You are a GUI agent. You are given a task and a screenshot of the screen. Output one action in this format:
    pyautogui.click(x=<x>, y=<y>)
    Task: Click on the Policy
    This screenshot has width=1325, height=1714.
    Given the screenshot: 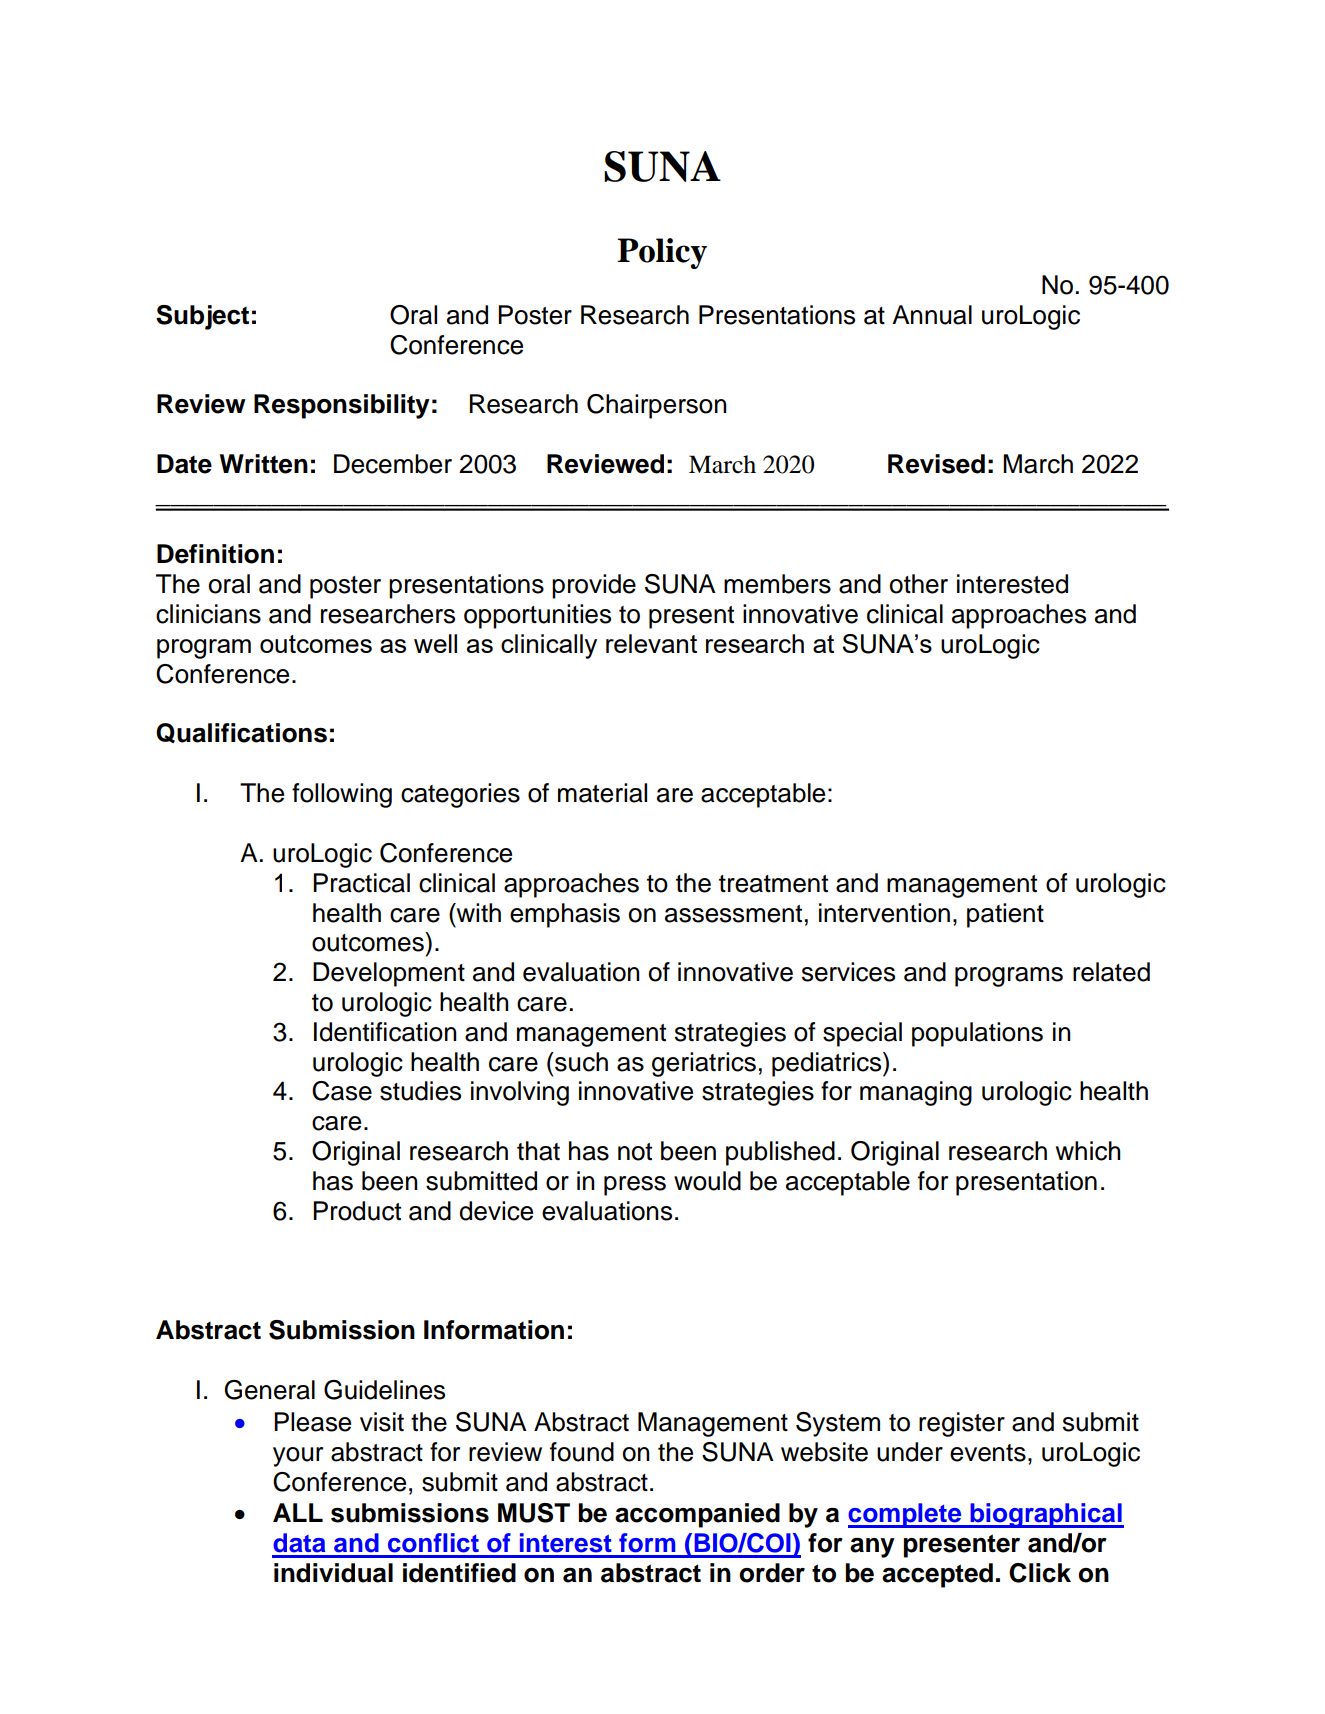 What is the action you would take?
    pyautogui.click(x=662, y=253)
